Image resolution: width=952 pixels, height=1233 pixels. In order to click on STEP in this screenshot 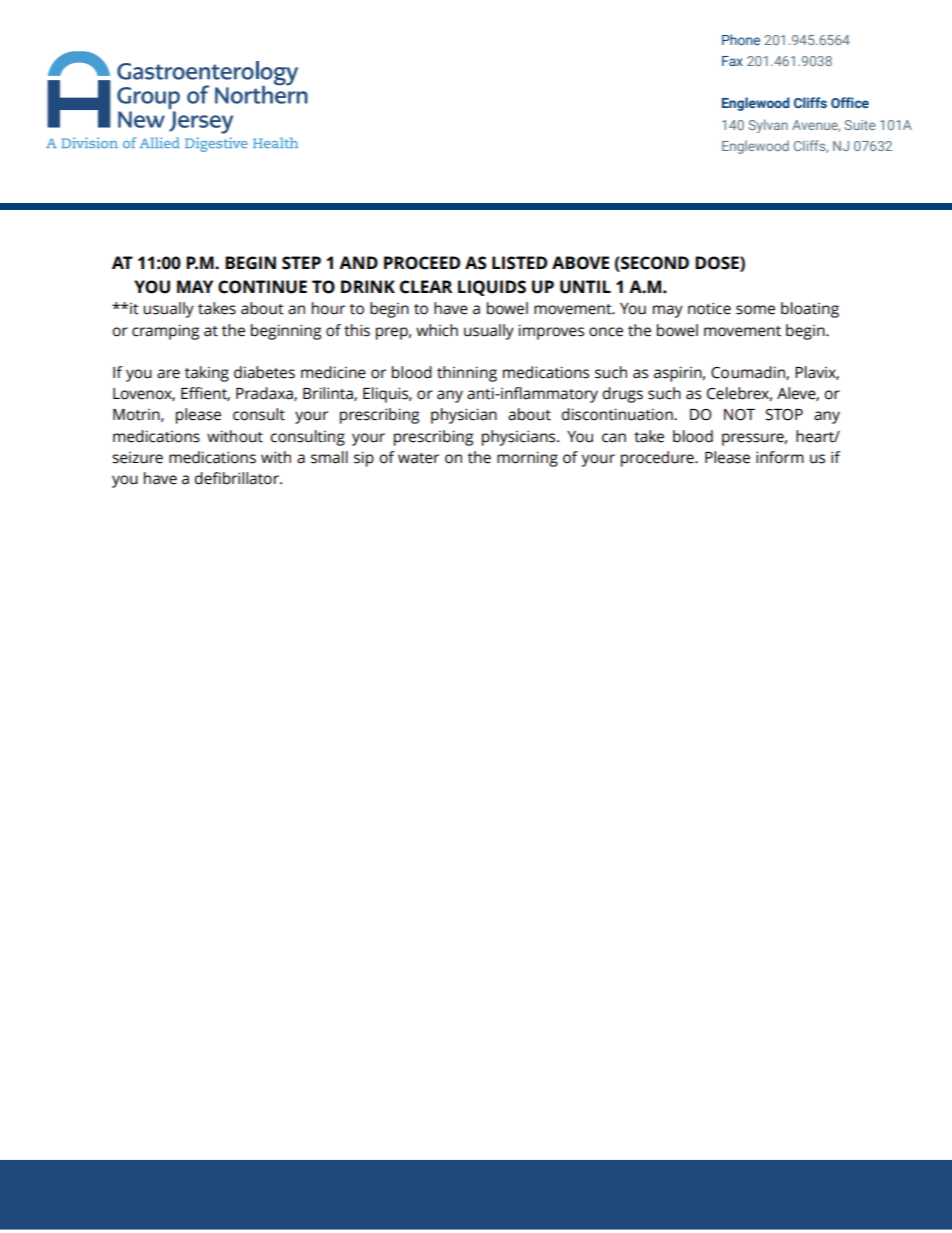, I will do `click(301, 263)`.
